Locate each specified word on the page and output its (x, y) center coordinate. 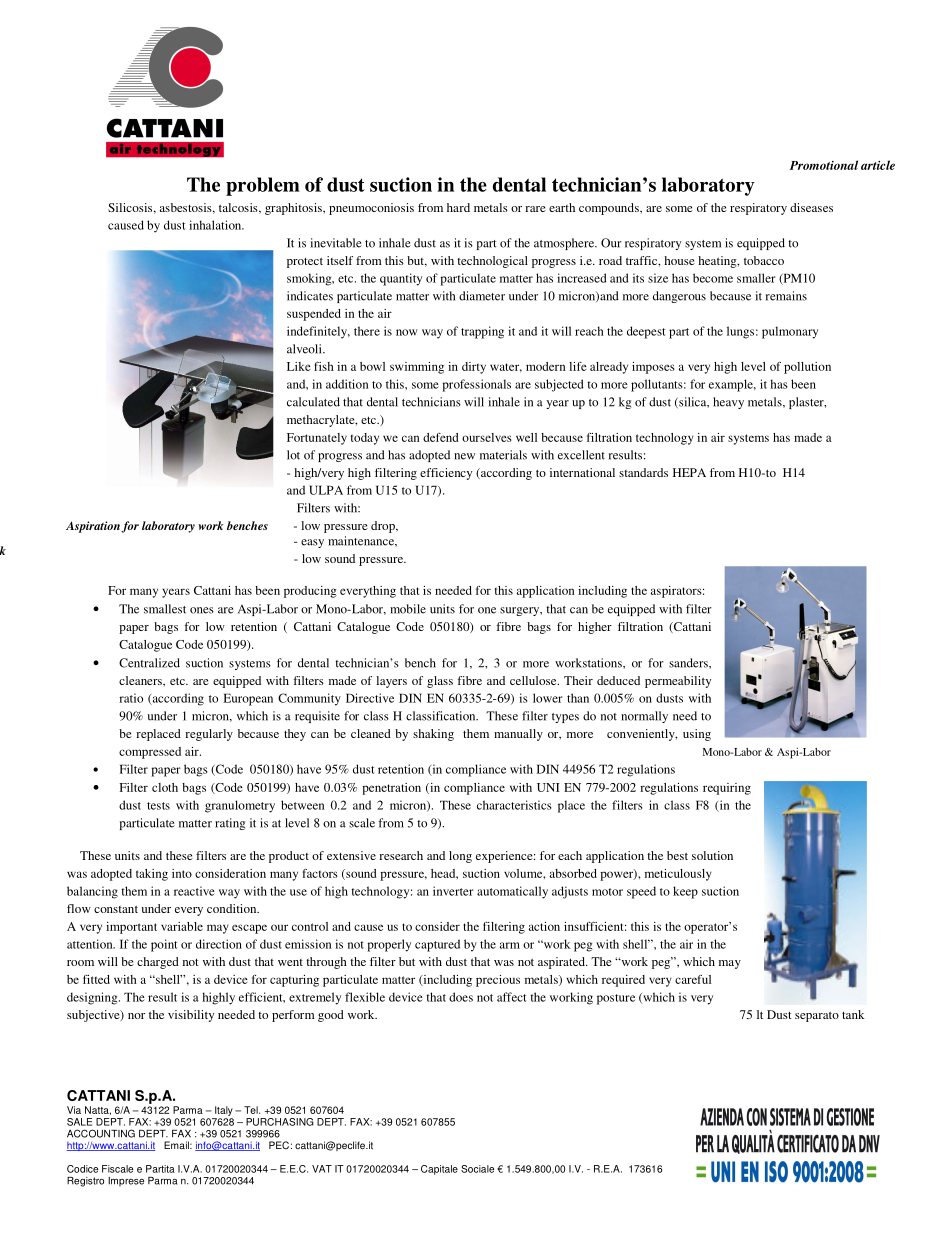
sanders (689, 663)
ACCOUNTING (101, 1133)
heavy (728, 403)
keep (685, 892)
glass (440, 682)
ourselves (487, 437)
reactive (194, 891)
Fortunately (317, 439)
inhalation (216, 225)
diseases (811, 207)
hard (458, 207)
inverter (453, 891)
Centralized (149, 663)
